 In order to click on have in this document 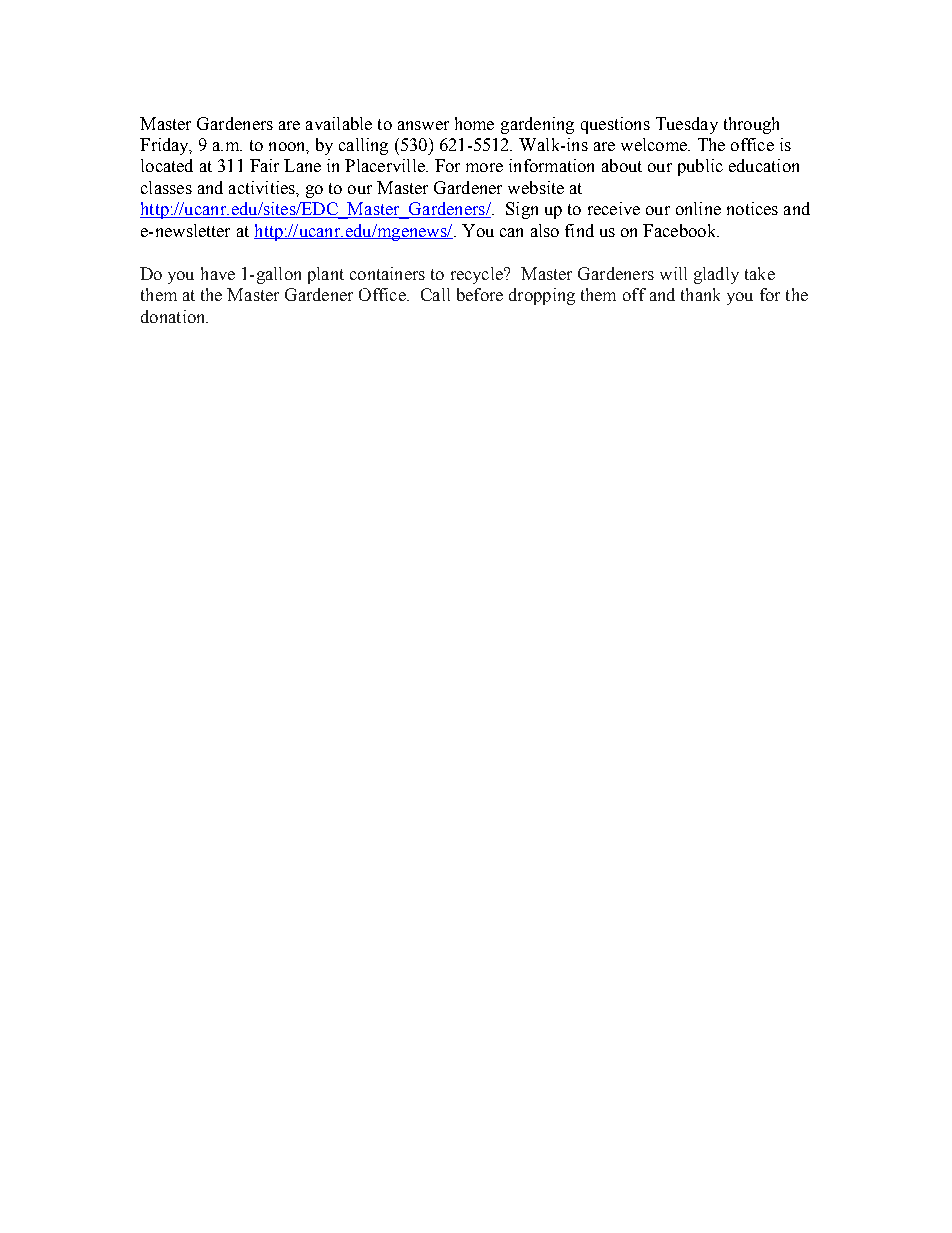, I will do `click(218, 273)`.
